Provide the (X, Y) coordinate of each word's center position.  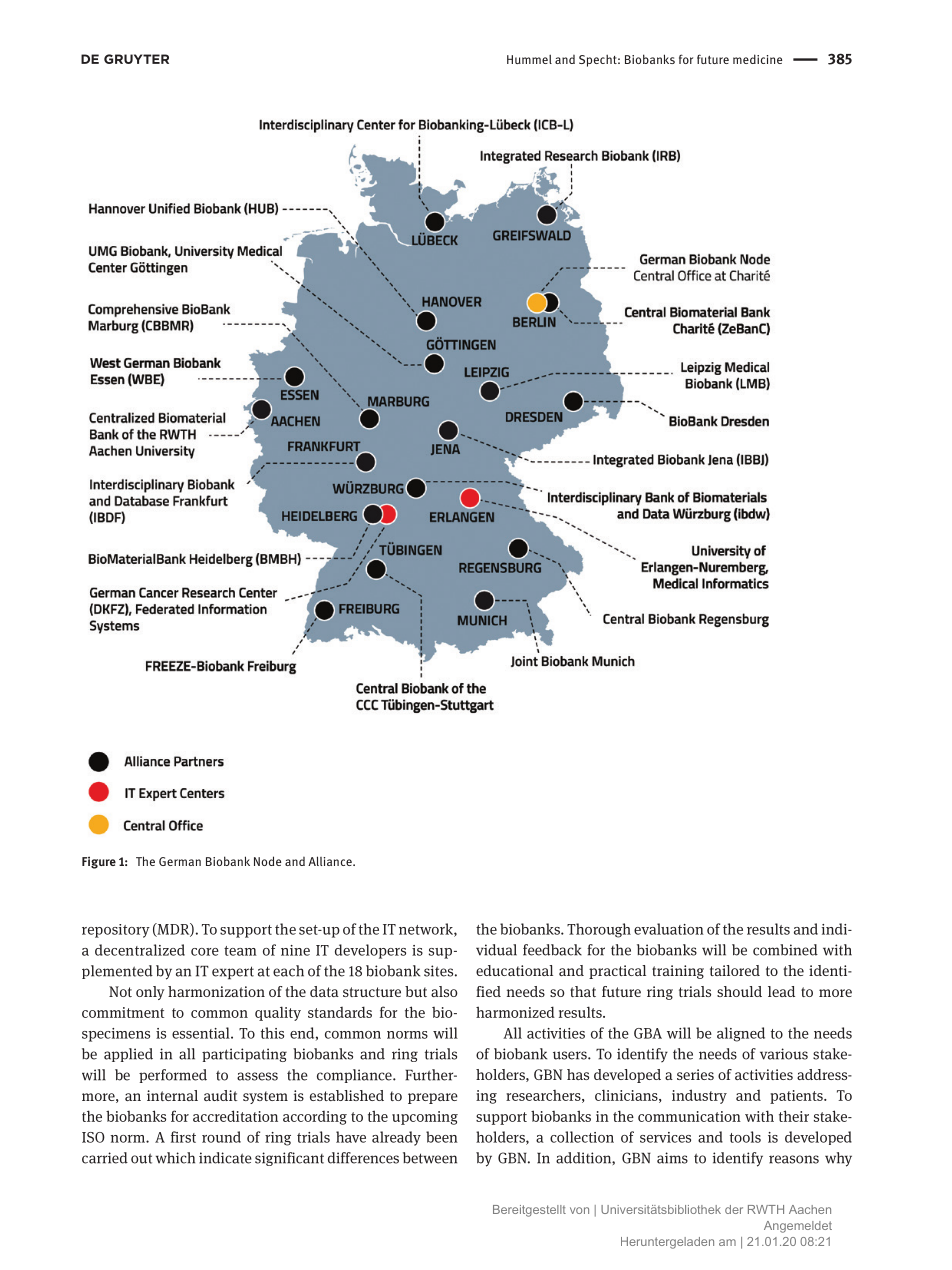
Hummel (529, 59)
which (175, 1158)
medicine (757, 59)
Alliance (331, 861)
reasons (794, 1159)
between (430, 1158)
